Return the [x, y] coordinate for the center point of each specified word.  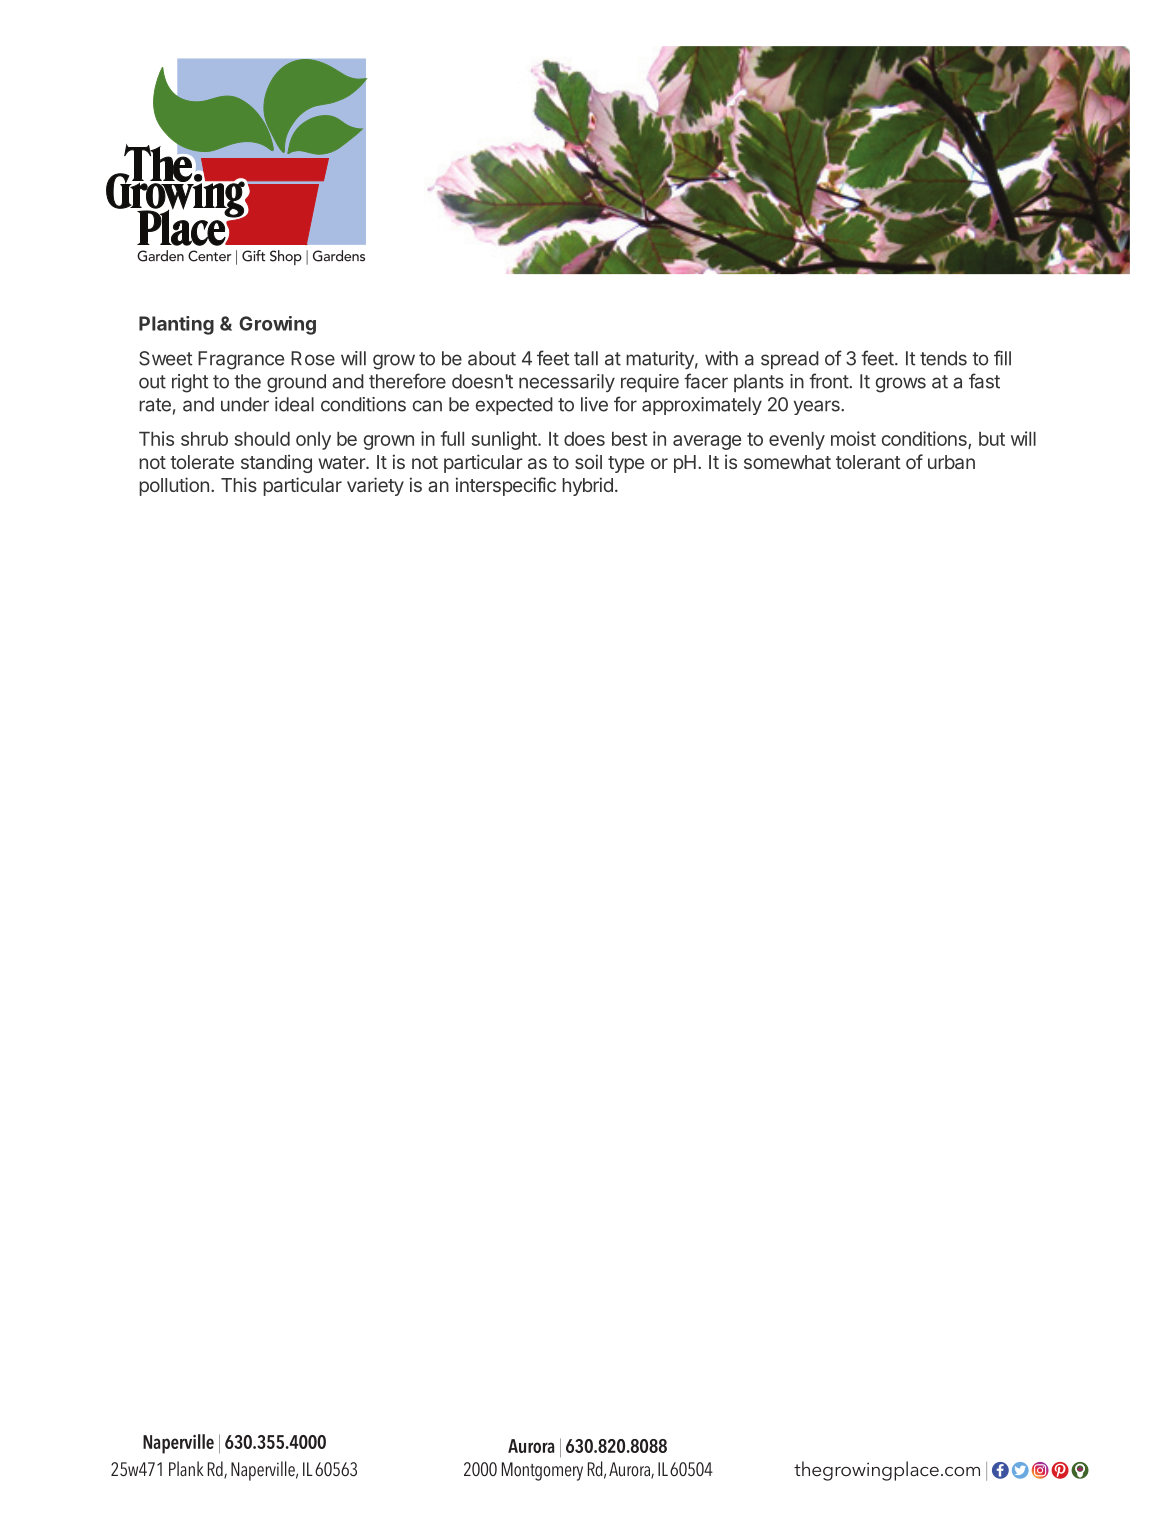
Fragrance [241, 360]
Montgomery [542, 1471]
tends [943, 358]
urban [951, 462]
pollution [174, 486]
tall [586, 358]
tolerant [868, 462]
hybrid [587, 486]
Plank [186, 1468]
